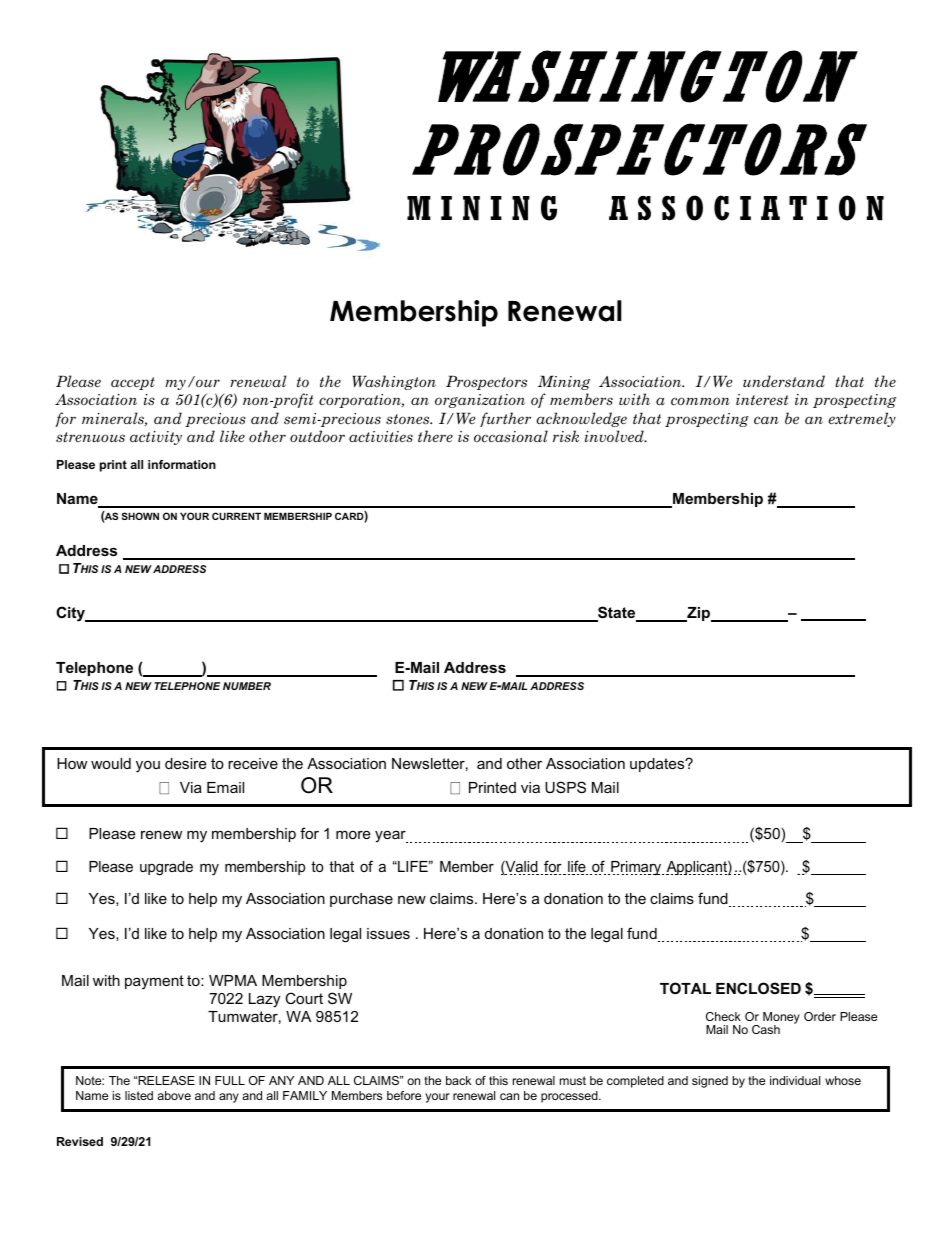 The image size is (952, 1233). Describe the element at coordinates (133, 383) in the screenshot. I see `accept` at that location.
